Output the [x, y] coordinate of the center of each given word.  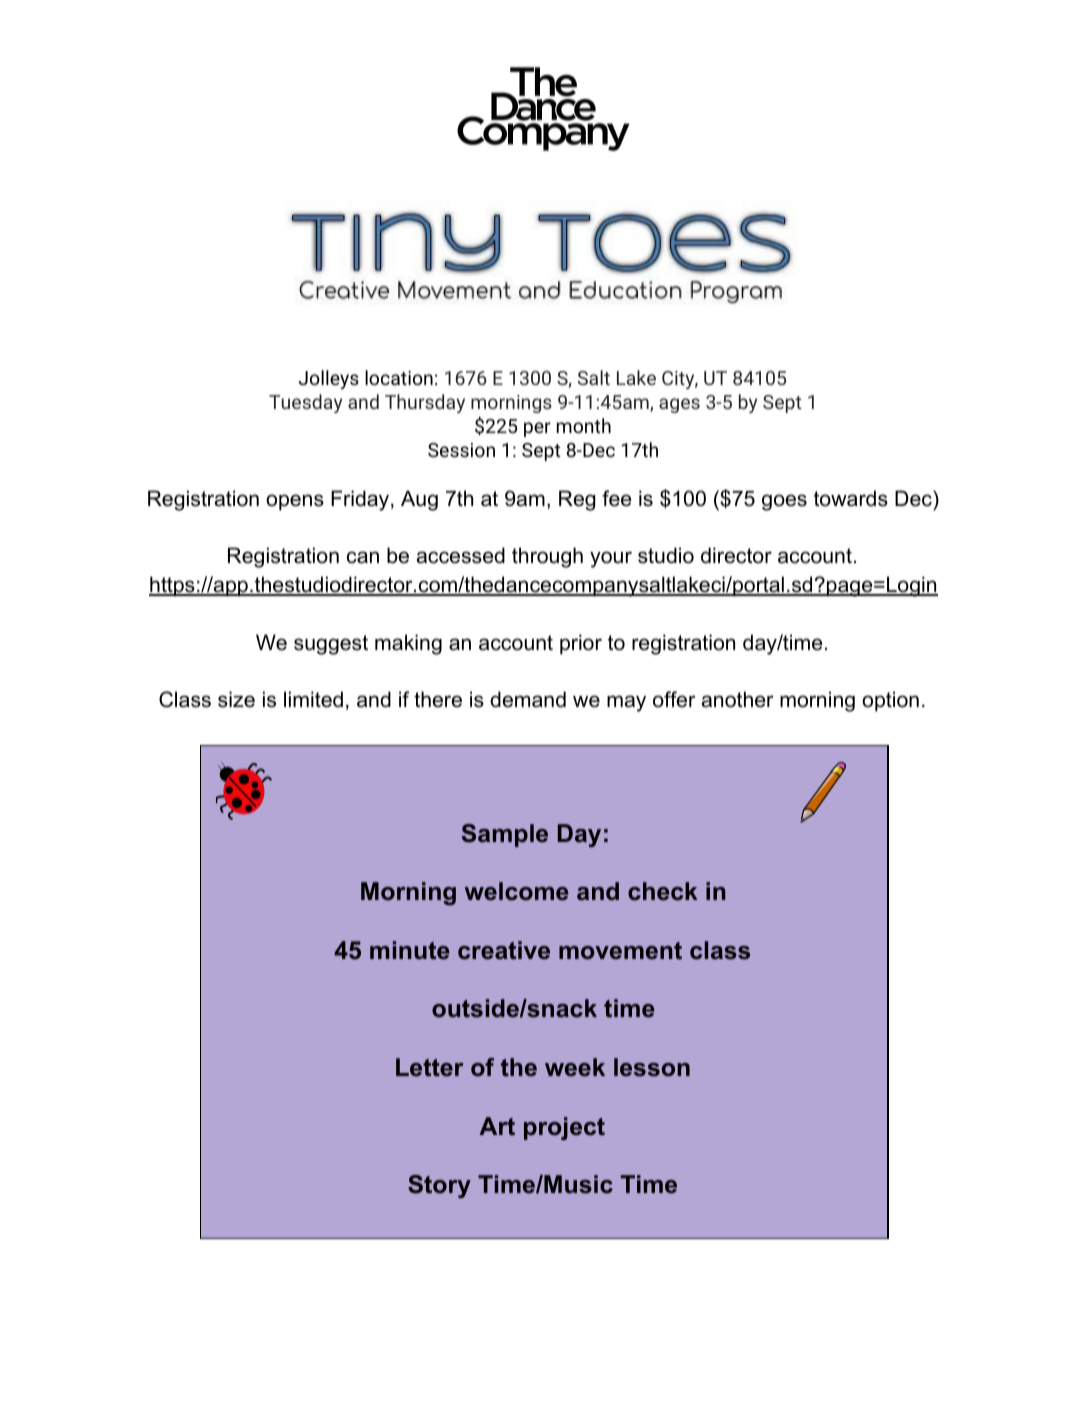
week [575, 1067]
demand [528, 699]
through [547, 557]
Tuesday [305, 403]
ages [679, 405]
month [584, 425]
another [738, 699]
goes [784, 502]
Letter [430, 1067]
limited [313, 699]
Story [439, 1186]
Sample [505, 835]
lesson [652, 1067]
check [663, 891]
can [363, 557]
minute [410, 950]
